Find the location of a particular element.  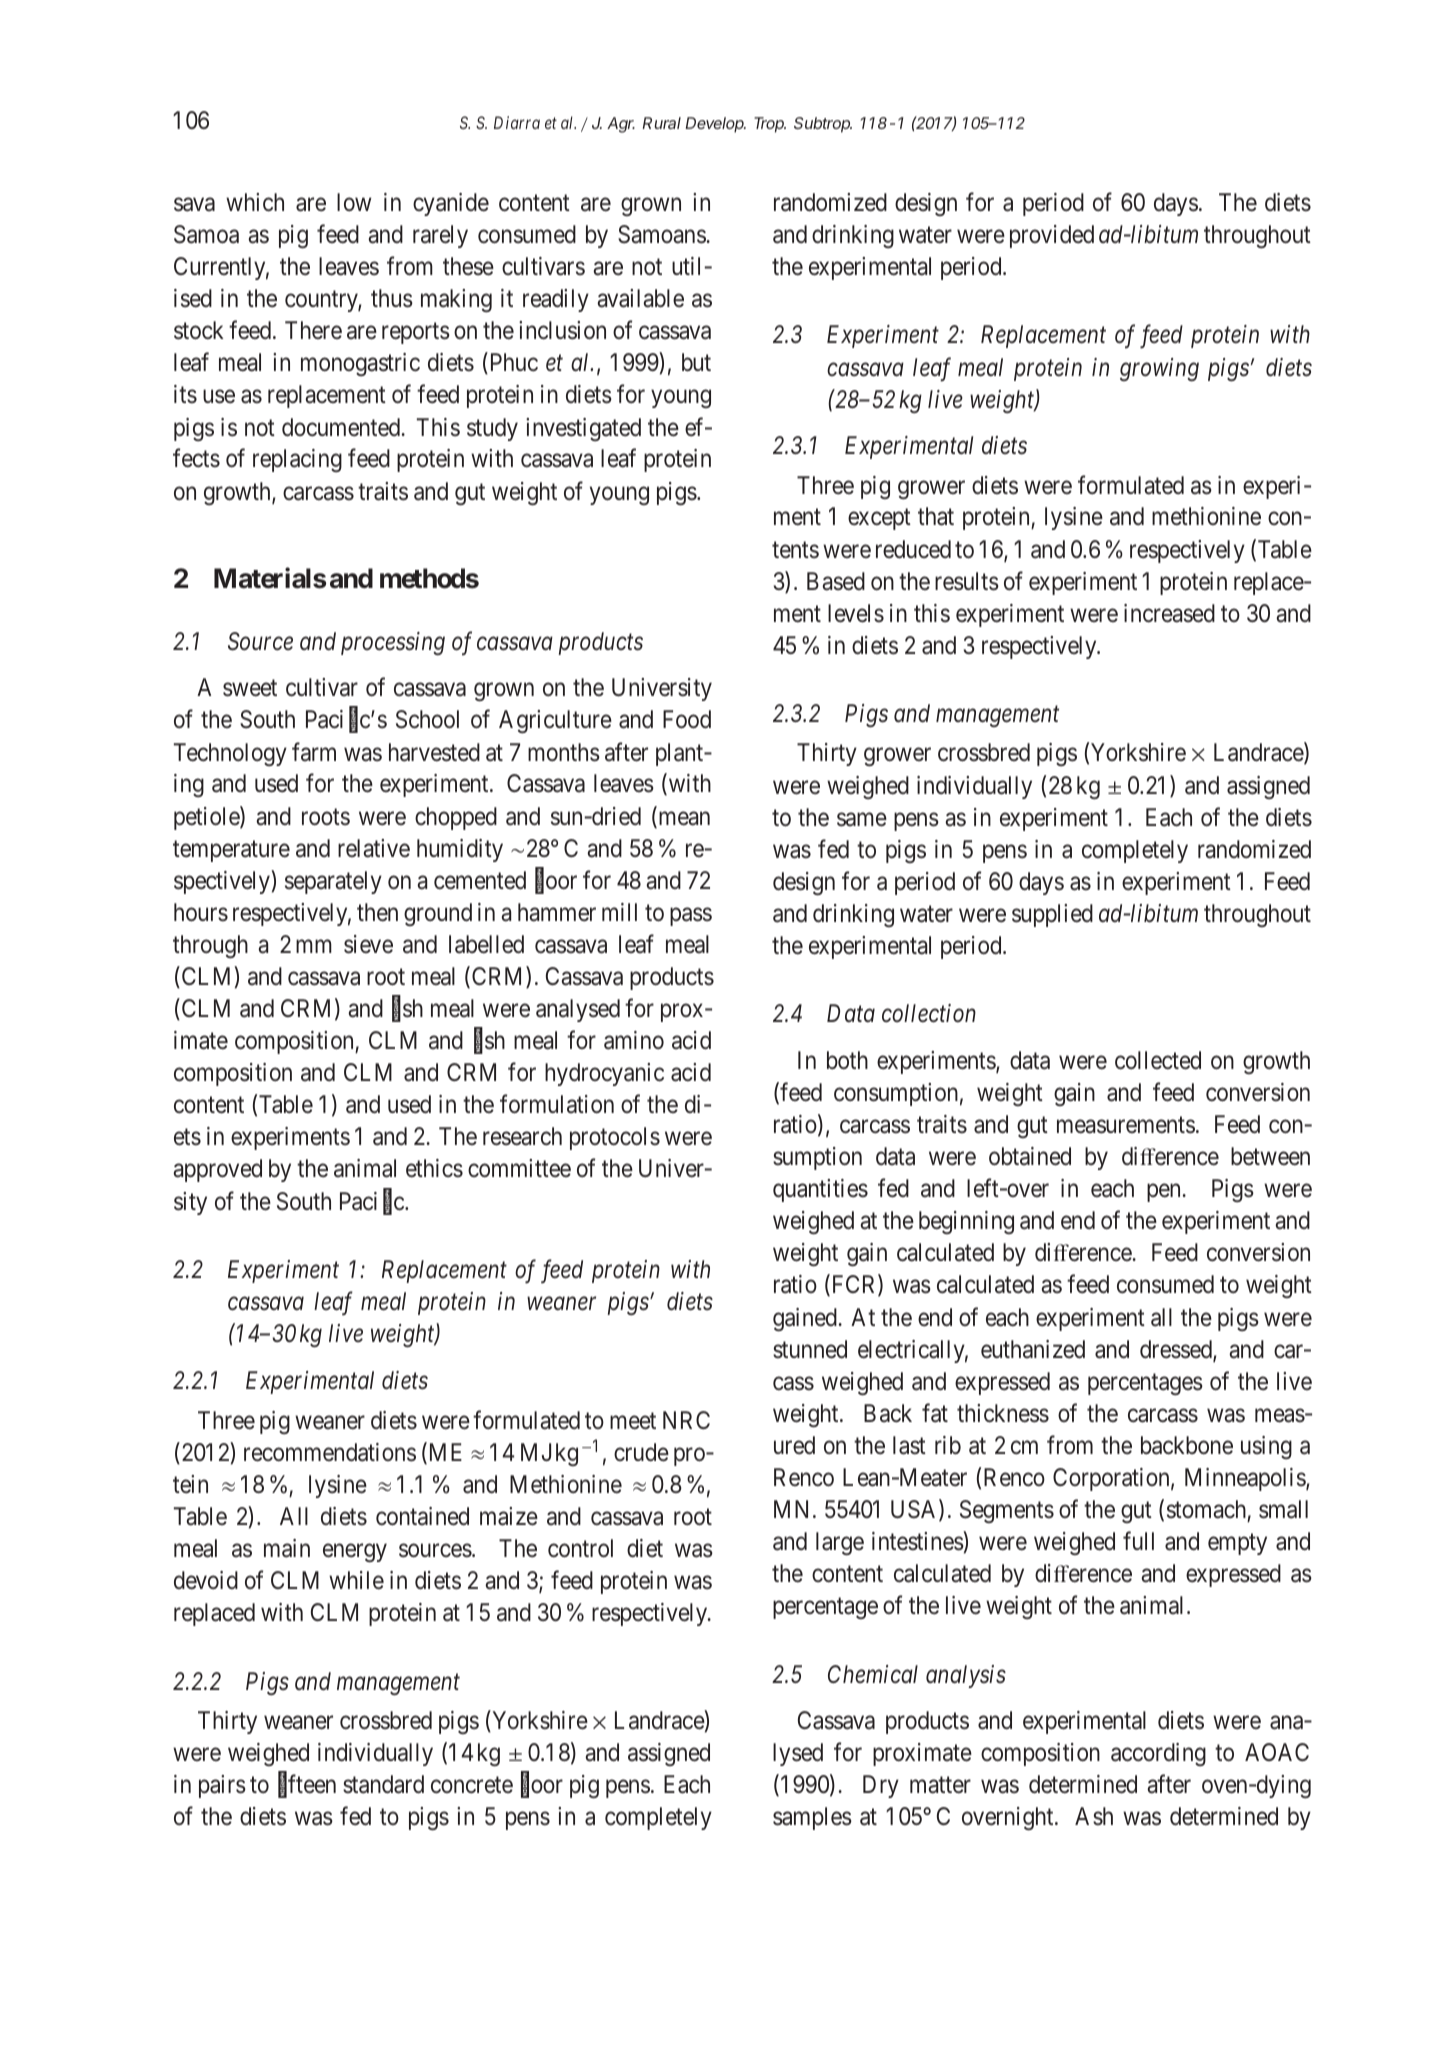

fifteen is located at coordinates (307, 1785).
